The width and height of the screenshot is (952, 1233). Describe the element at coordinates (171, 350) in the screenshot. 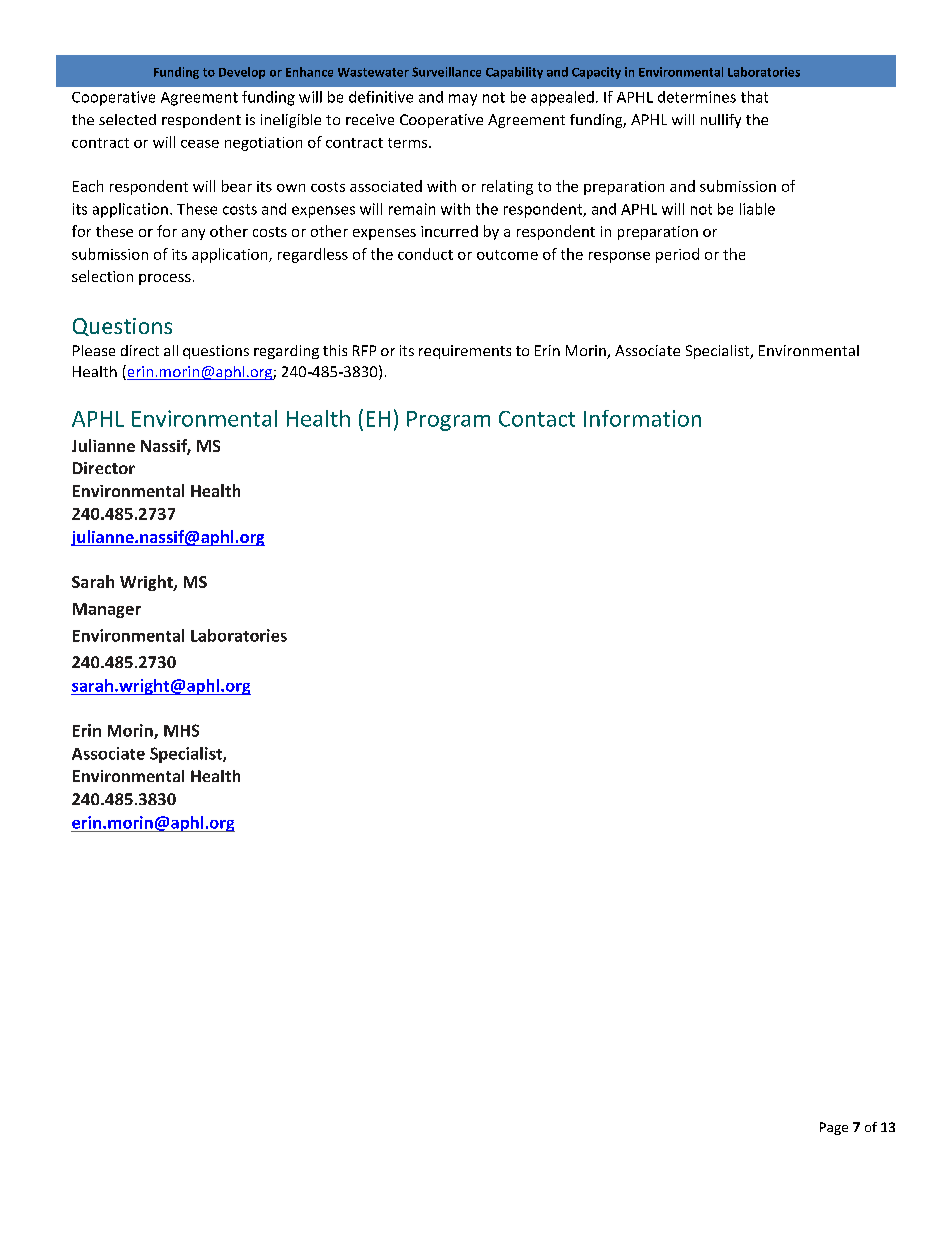

I see `all` at that location.
